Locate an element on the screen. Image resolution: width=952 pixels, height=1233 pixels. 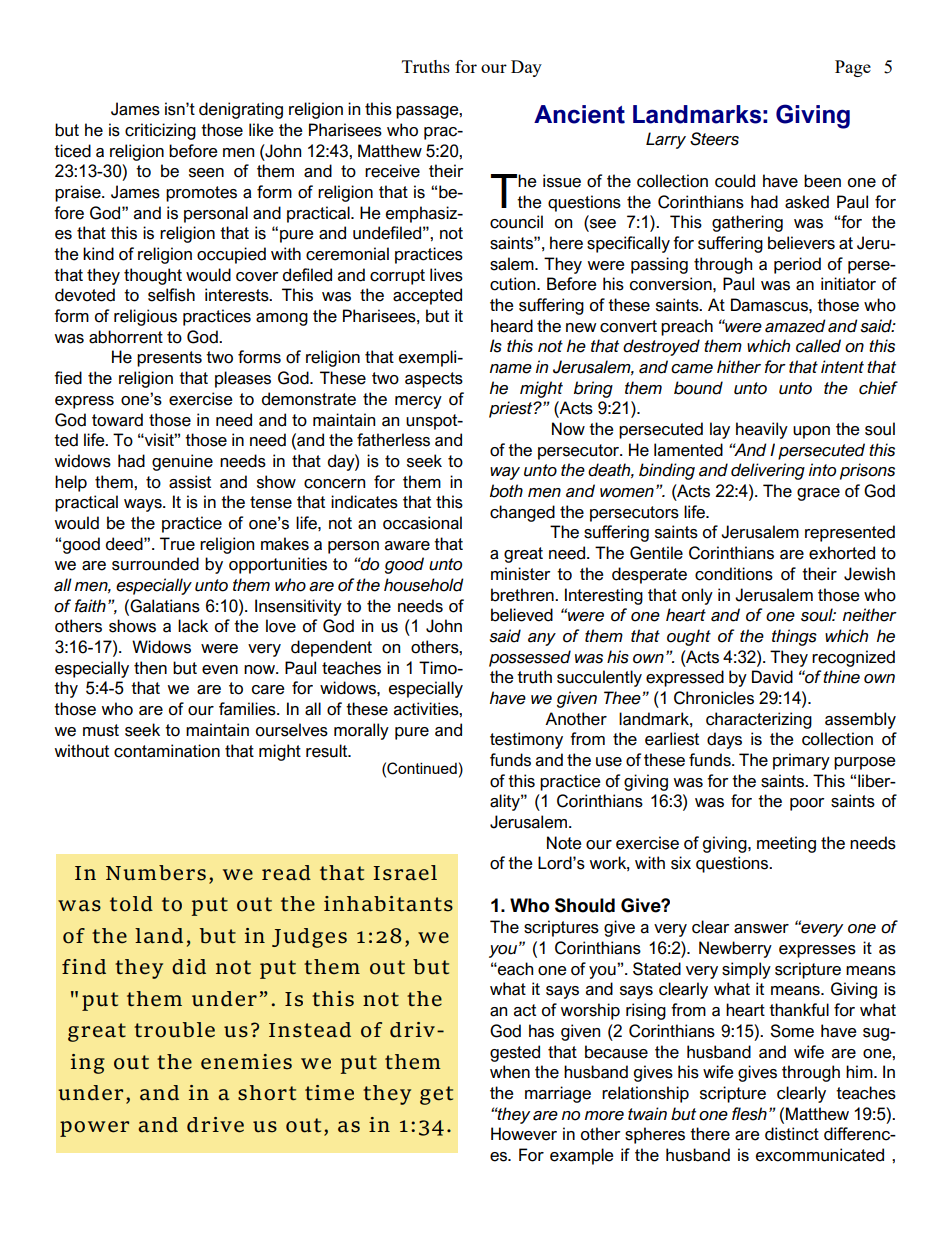
heavily is located at coordinates (762, 430).
